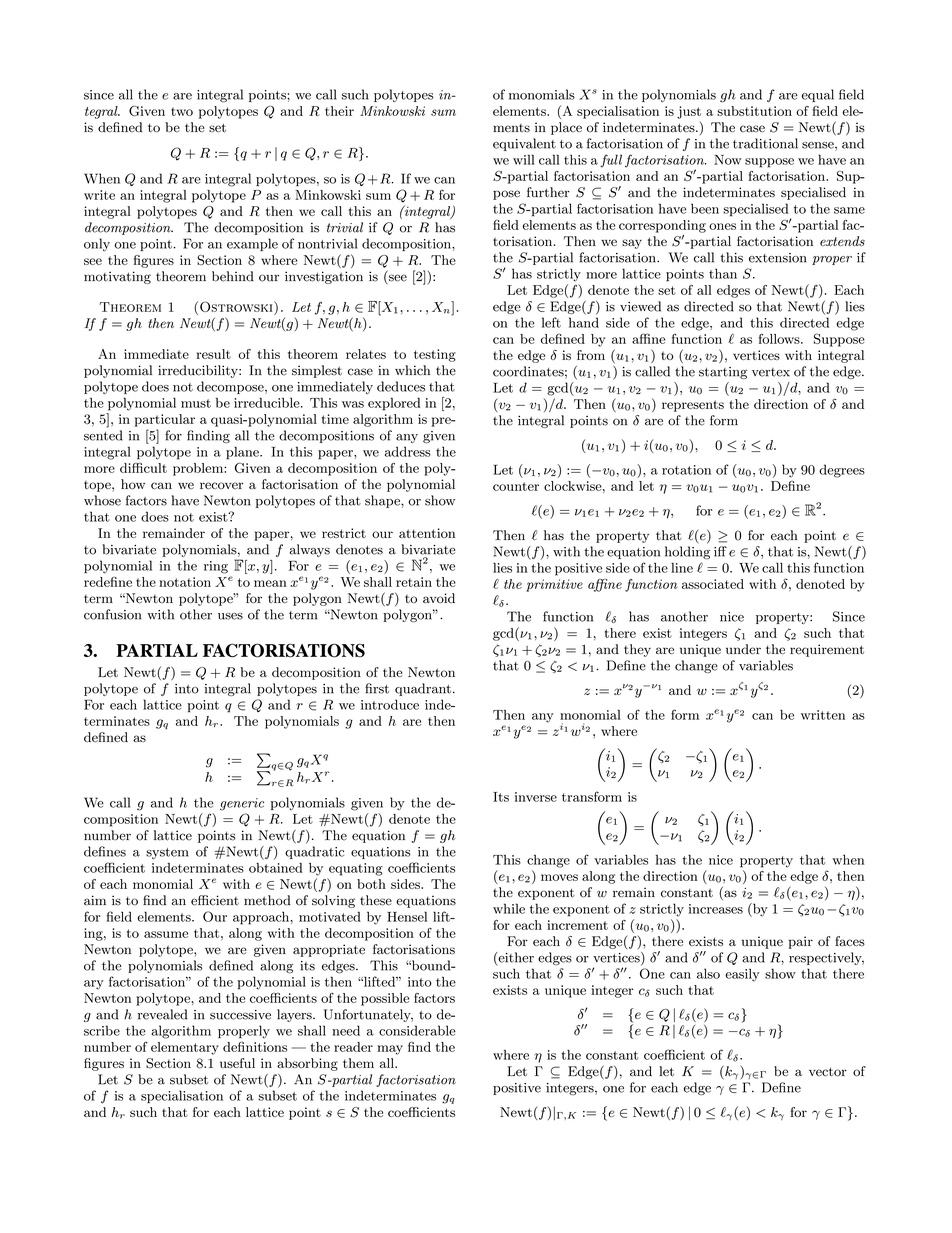 This screenshot has height=1233, width=952. I want to click on vertex, so click(771, 372).
